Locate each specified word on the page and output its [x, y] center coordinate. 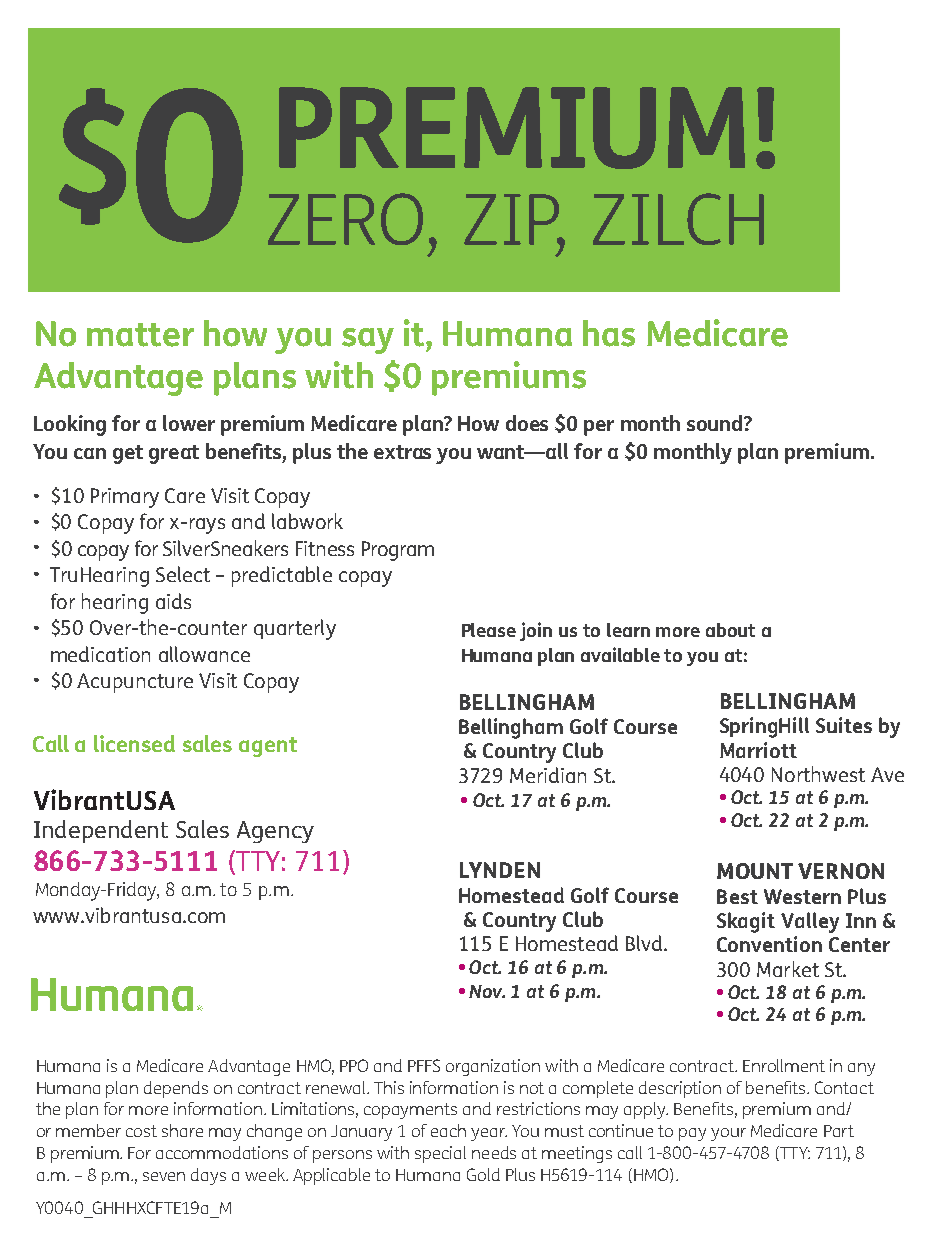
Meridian [548, 775]
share [182, 1130]
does [527, 423]
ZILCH [678, 219]
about [730, 630]
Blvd [644, 943]
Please [489, 630]
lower [189, 423]
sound [716, 423]
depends [176, 1089]
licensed [134, 743]
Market [788, 969]
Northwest [818, 774]
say [368, 341]
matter [140, 335]
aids [173, 601]
